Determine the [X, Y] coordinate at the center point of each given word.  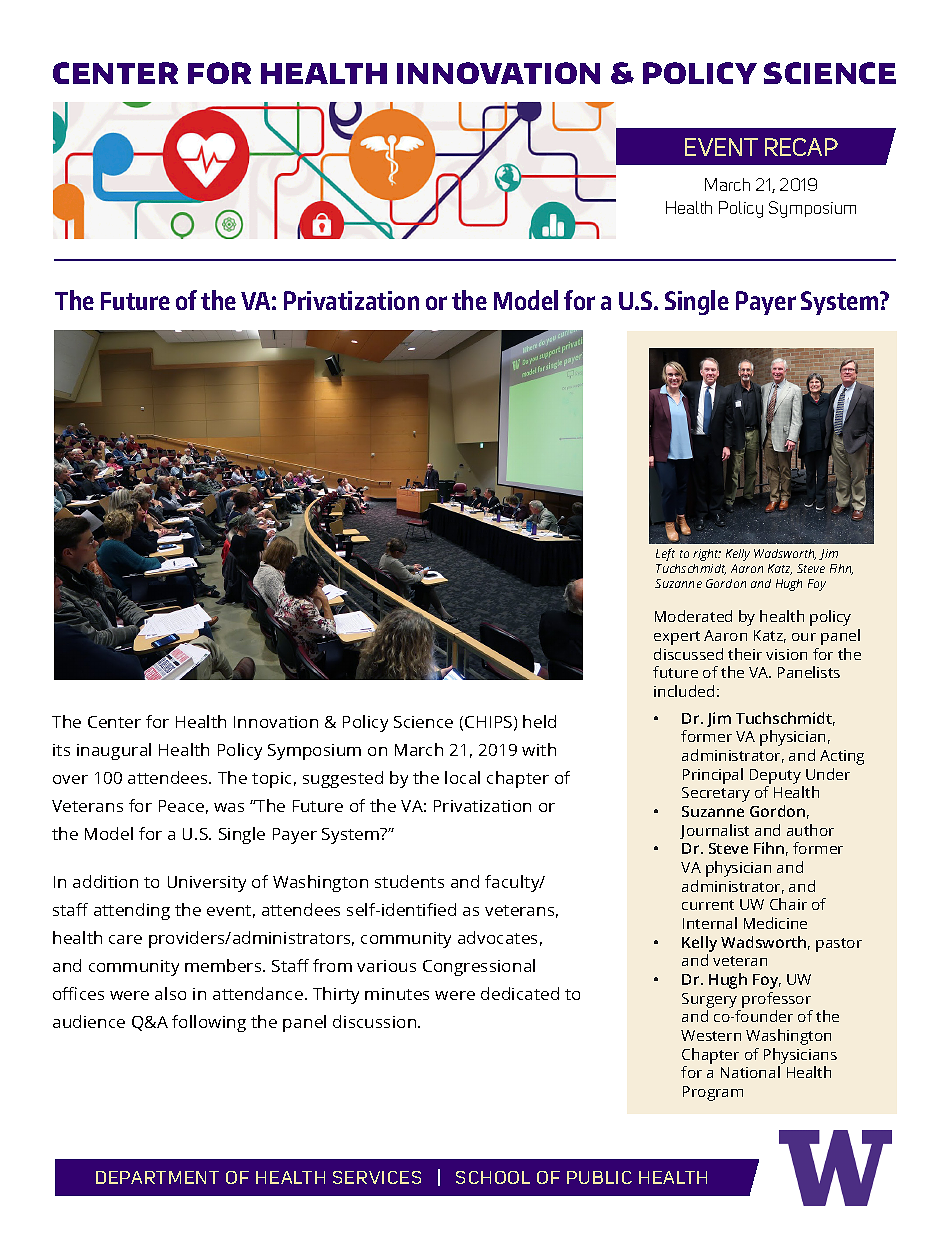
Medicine [775, 923]
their [745, 654]
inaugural [114, 751]
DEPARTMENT [157, 1177]
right [707, 555]
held [539, 721]
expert [677, 638]
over [70, 779]
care [125, 939]
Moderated [693, 616]
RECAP [801, 147]
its [61, 750]
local [462, 777]
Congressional [479, 967]
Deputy [775, 776]
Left [665, 554]
